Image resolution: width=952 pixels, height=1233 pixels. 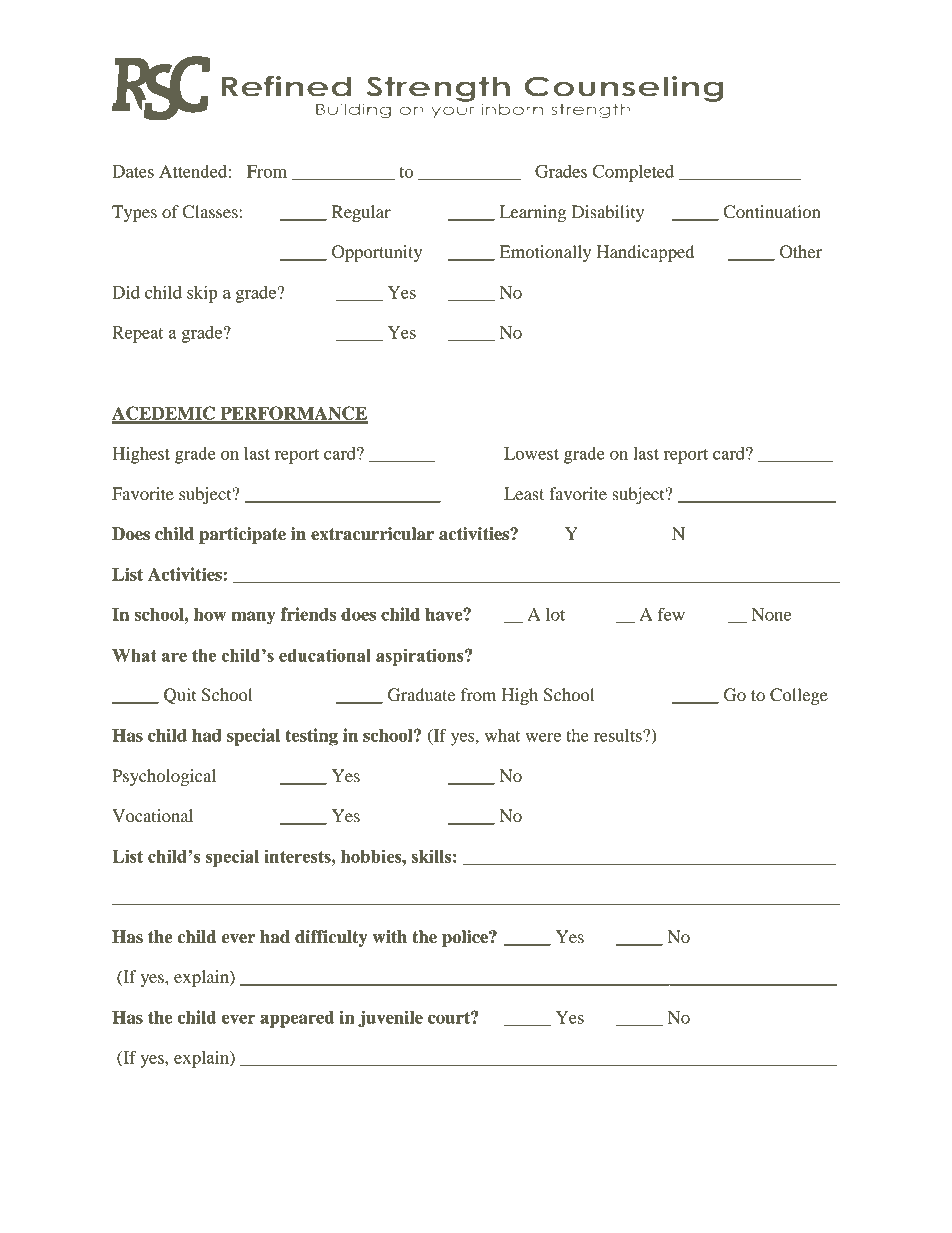 What do you see at coordinates (242, 535) in the screenshot?
I see `participate` at bounding box center [242, 535].
